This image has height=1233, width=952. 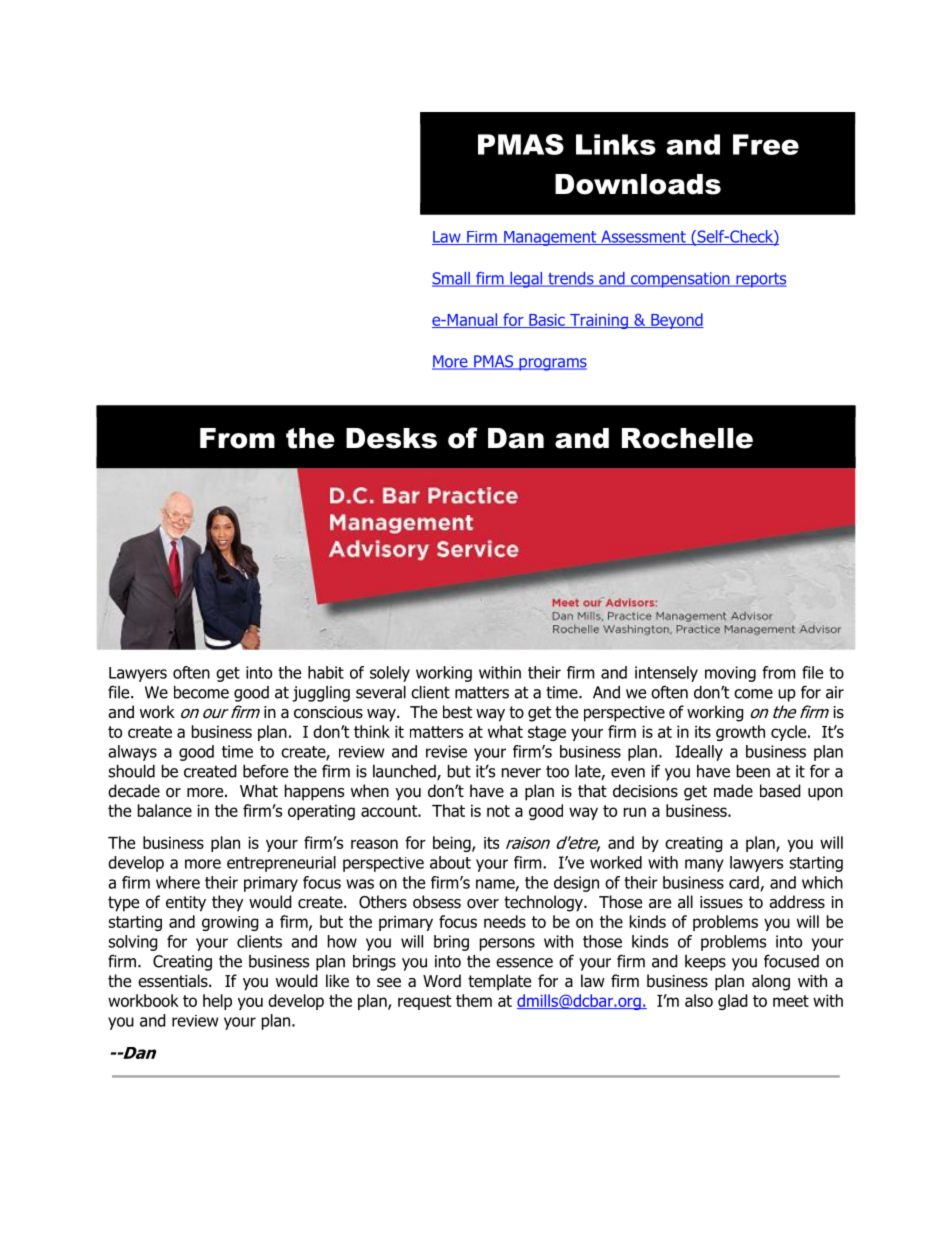 What do you see at coordinates (687, 438) in the image?
I see `Rochelle` at bounding box center [687, 438].
